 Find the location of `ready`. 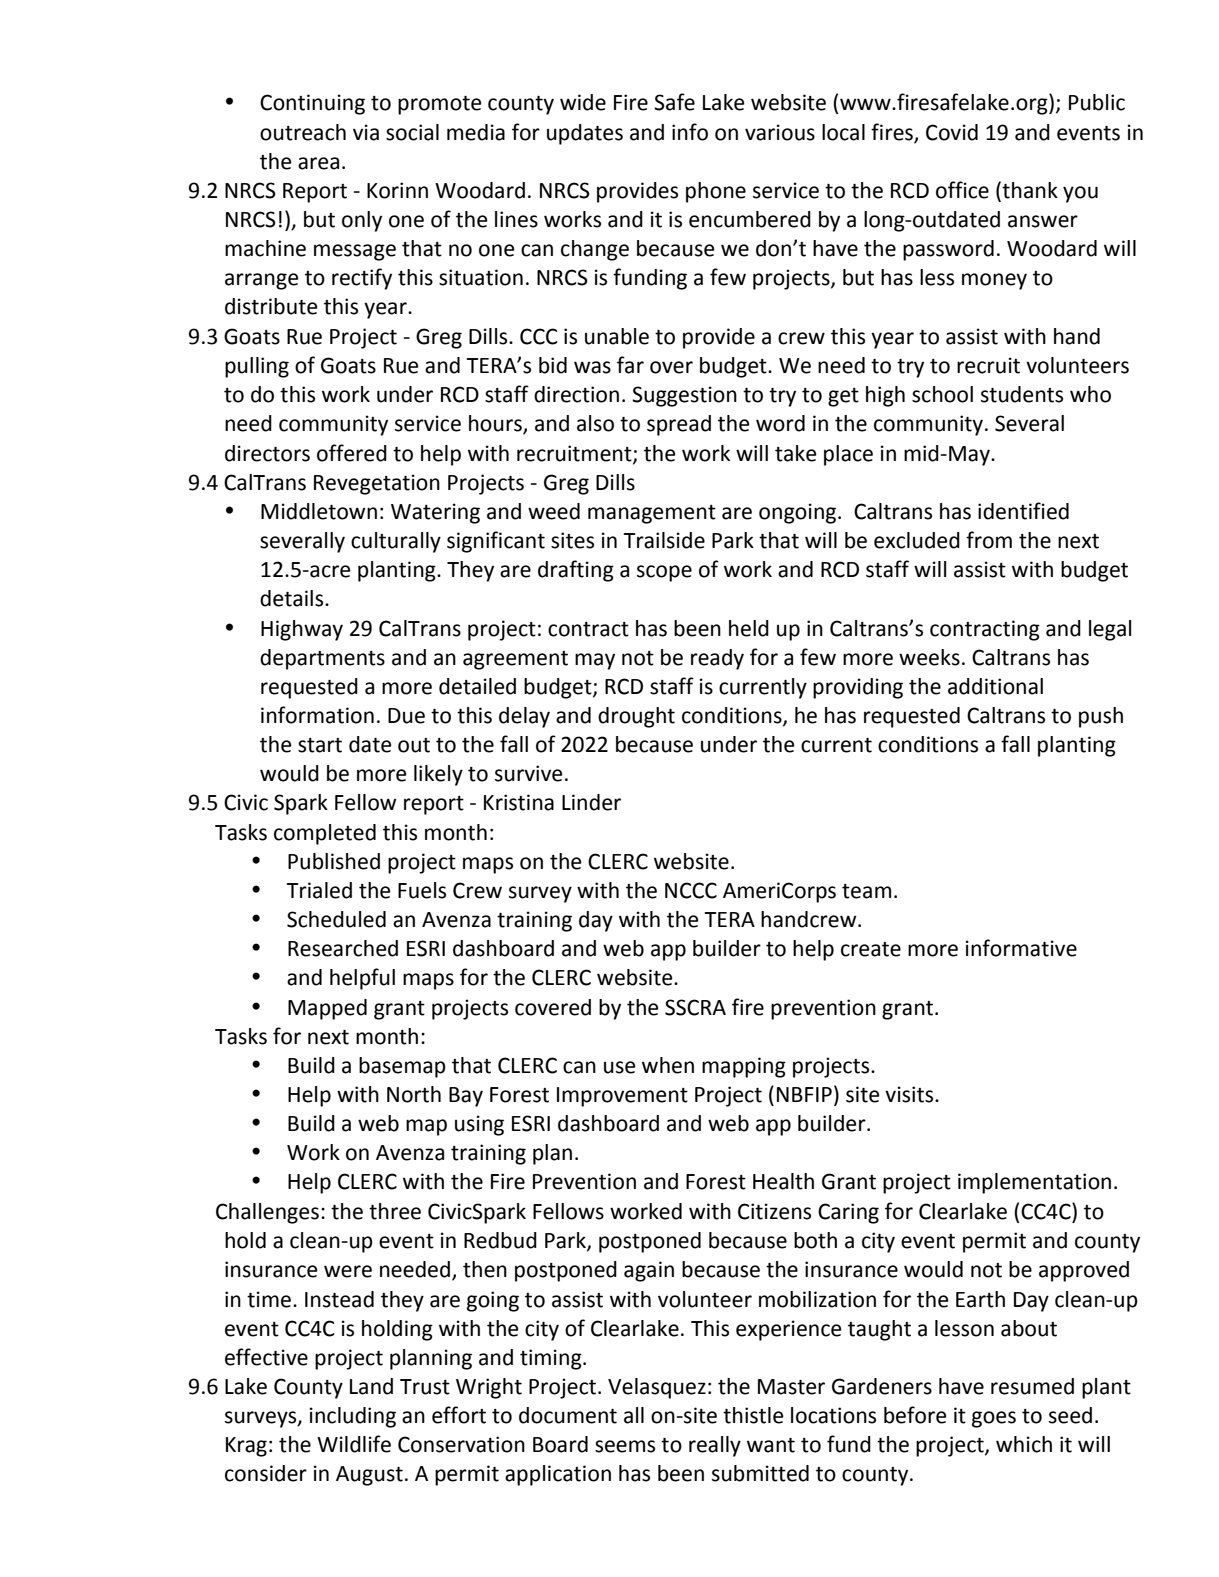

ready is located at coordinates (717, 659).
